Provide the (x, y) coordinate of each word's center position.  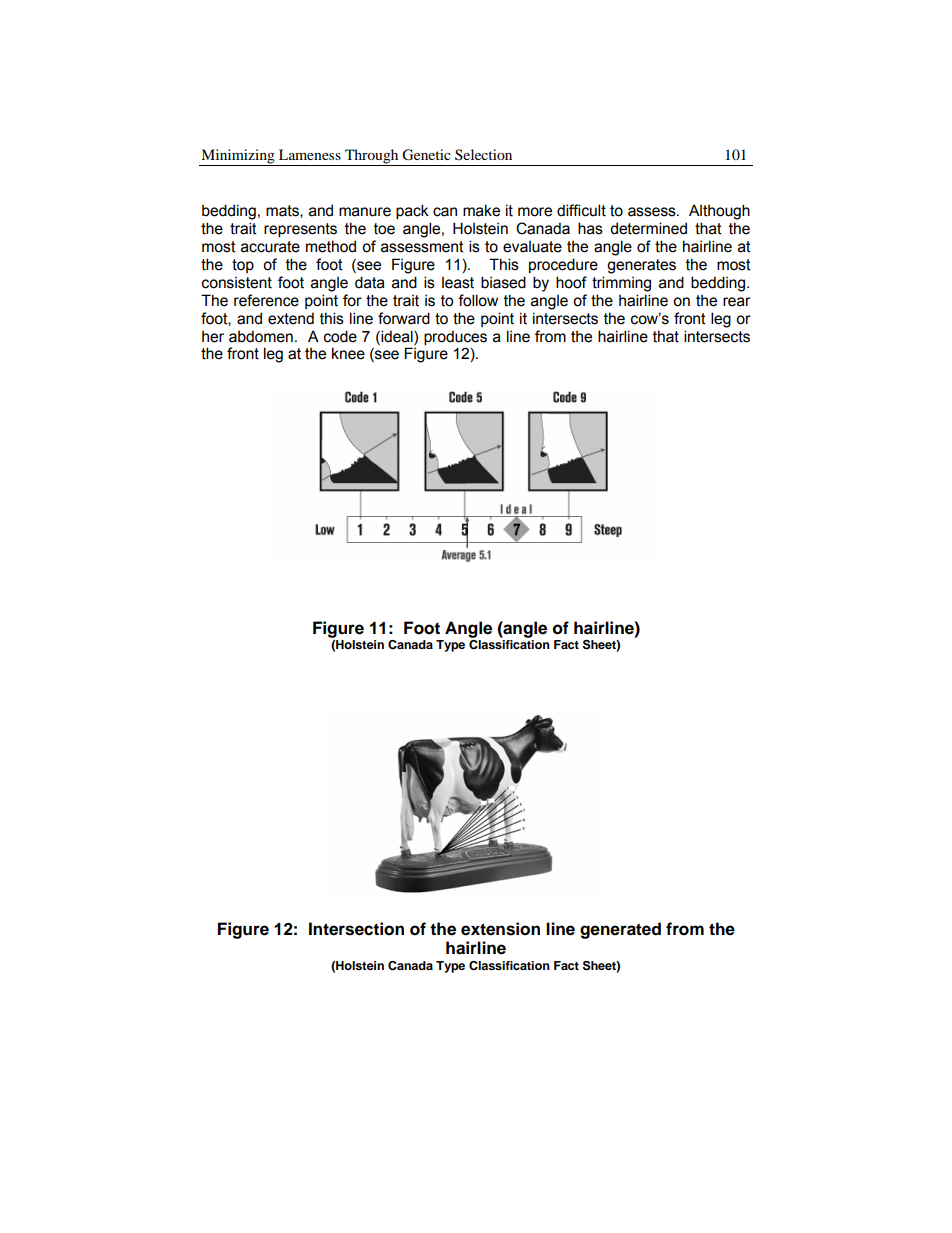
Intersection (356, 929)
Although (719, 212)
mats (283, 211)
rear (737, 302)
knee (348, 353)
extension (500, 929)
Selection (483, 155)
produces (455, 337)
